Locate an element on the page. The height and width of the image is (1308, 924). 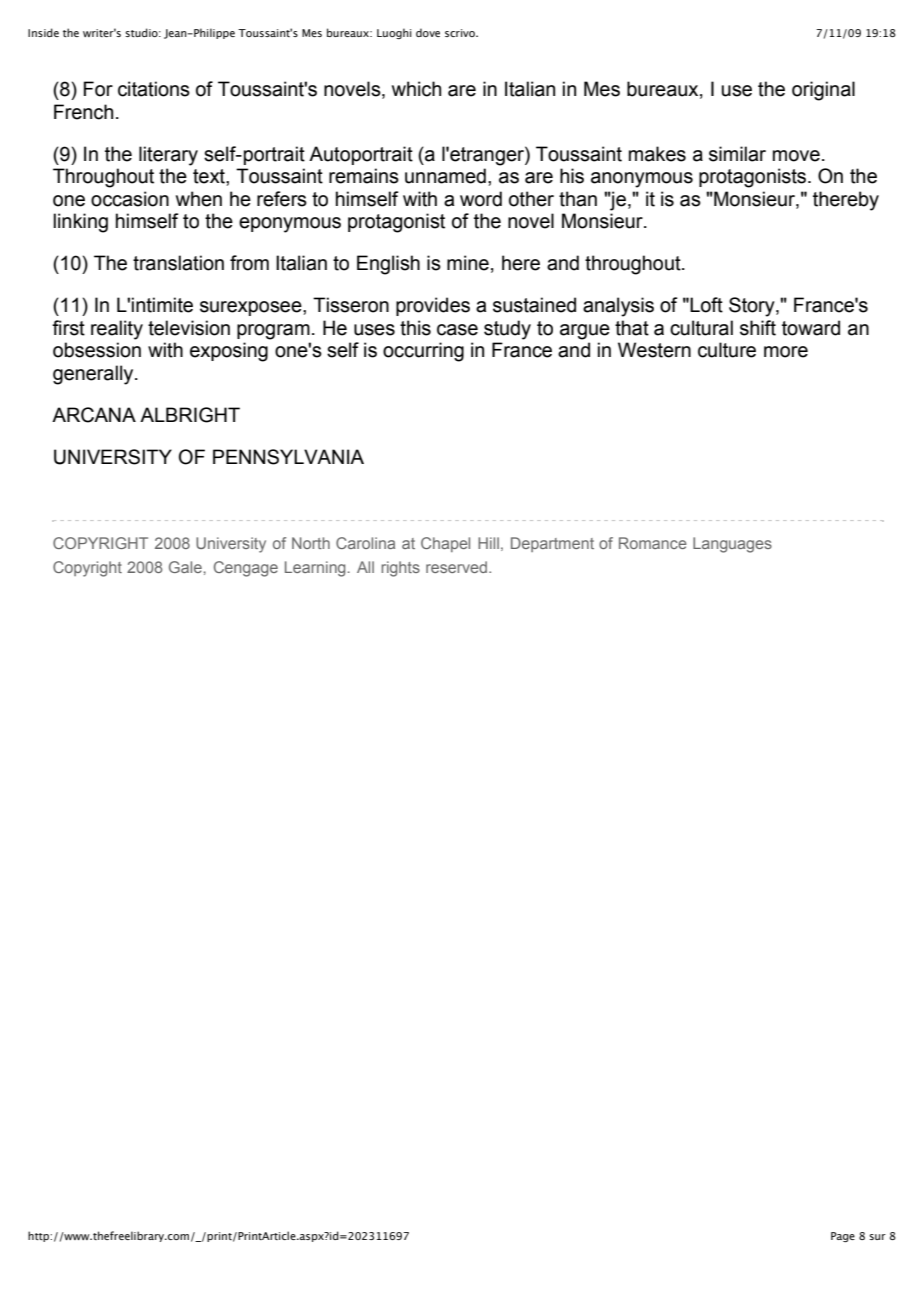
which is located at coordinates (416, 89).
